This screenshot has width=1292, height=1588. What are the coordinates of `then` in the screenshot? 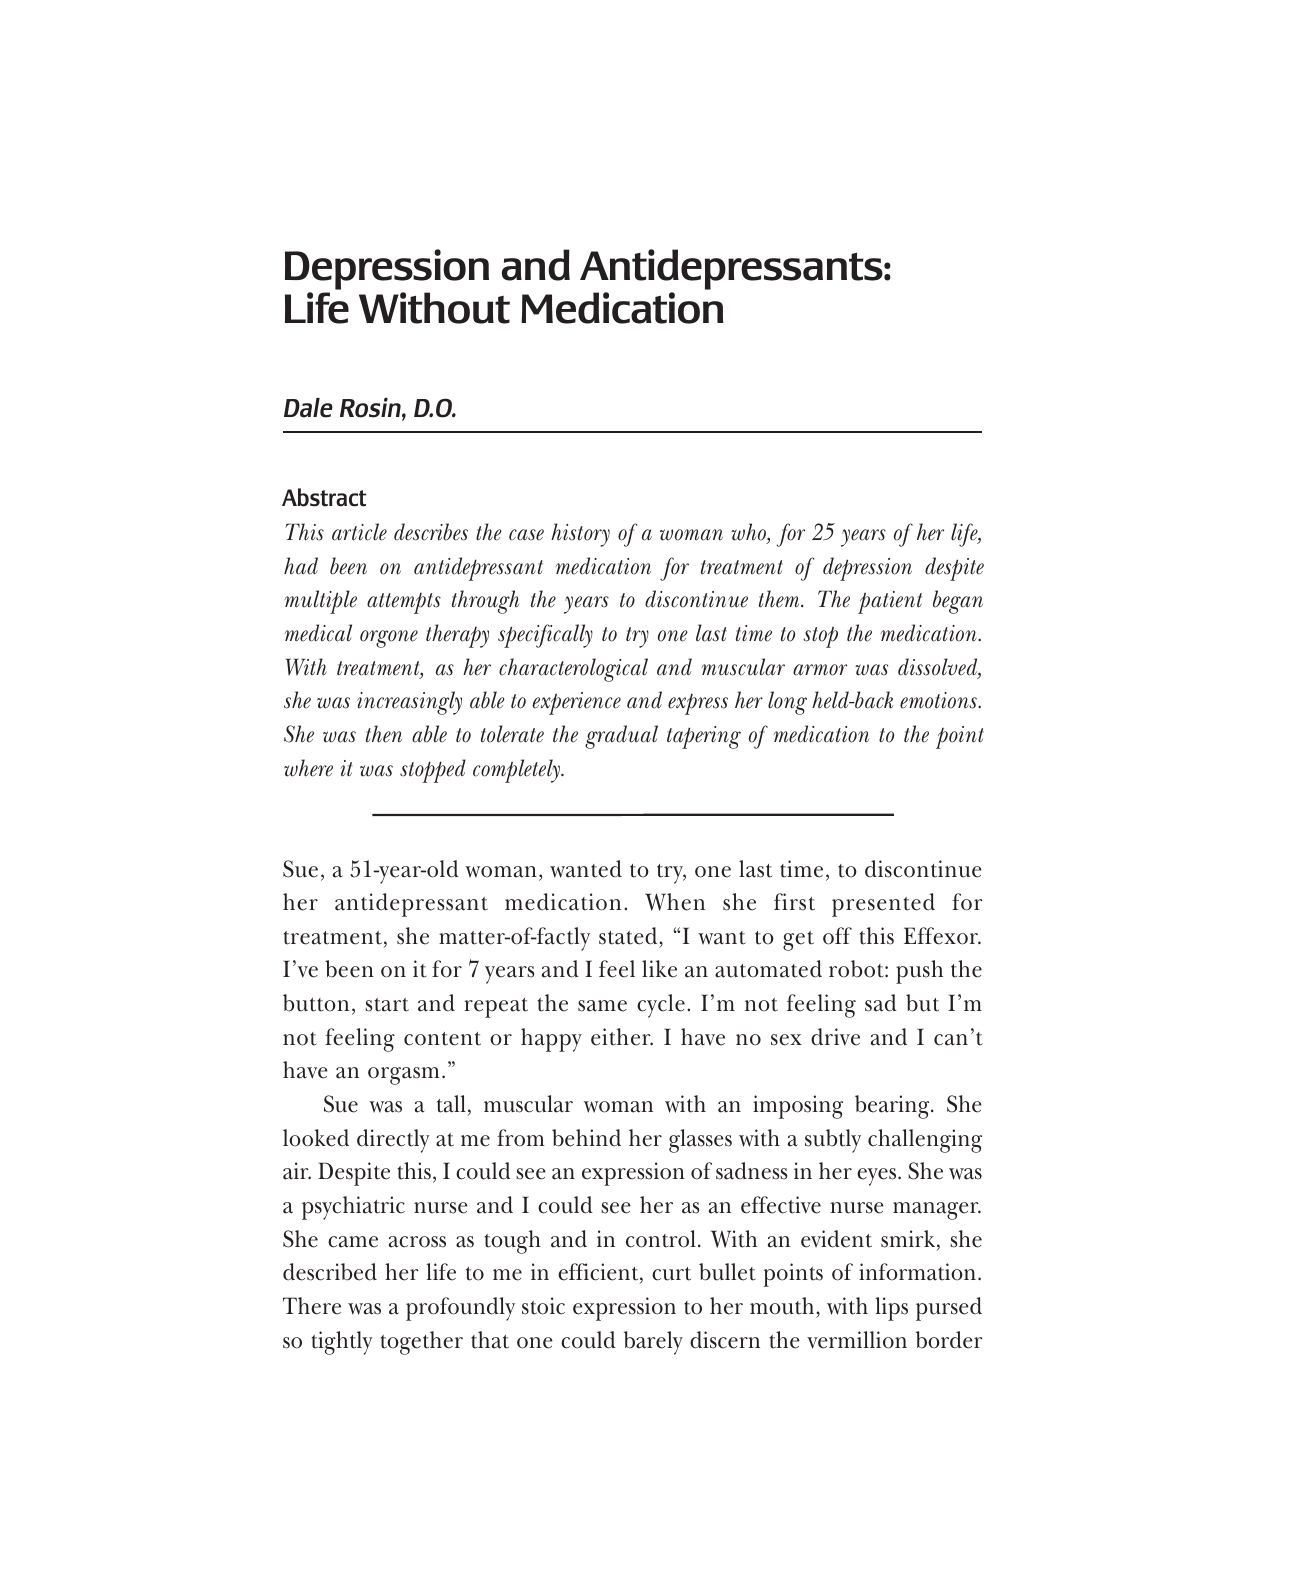 It's located at (384, 734).
